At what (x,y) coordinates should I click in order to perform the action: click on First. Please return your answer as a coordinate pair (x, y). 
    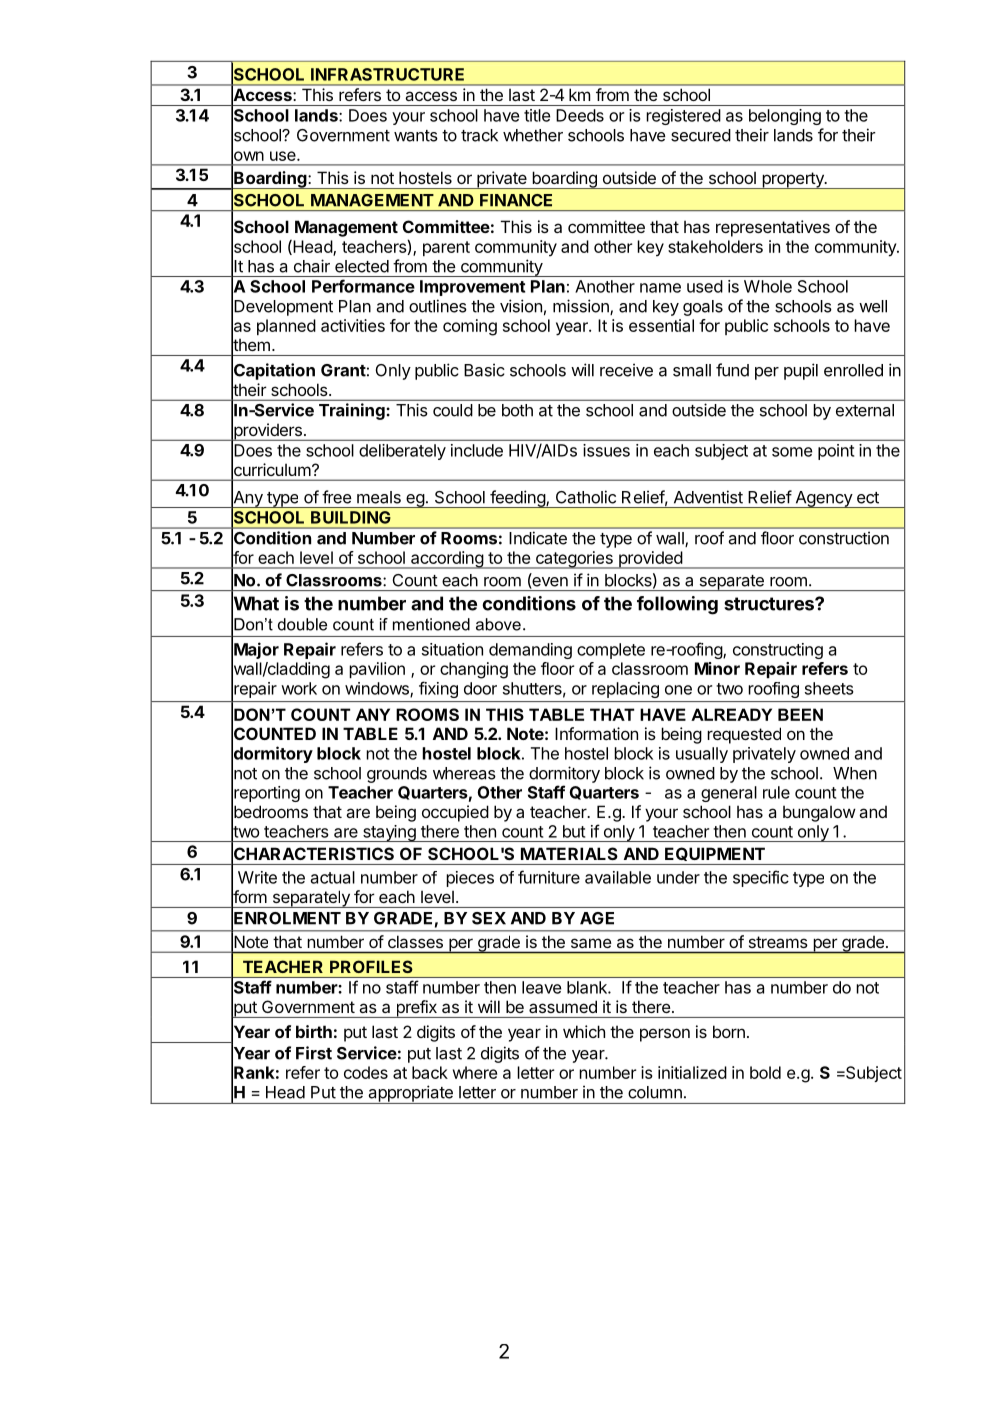
    Looking at the image, I should click on (314, 1053).
